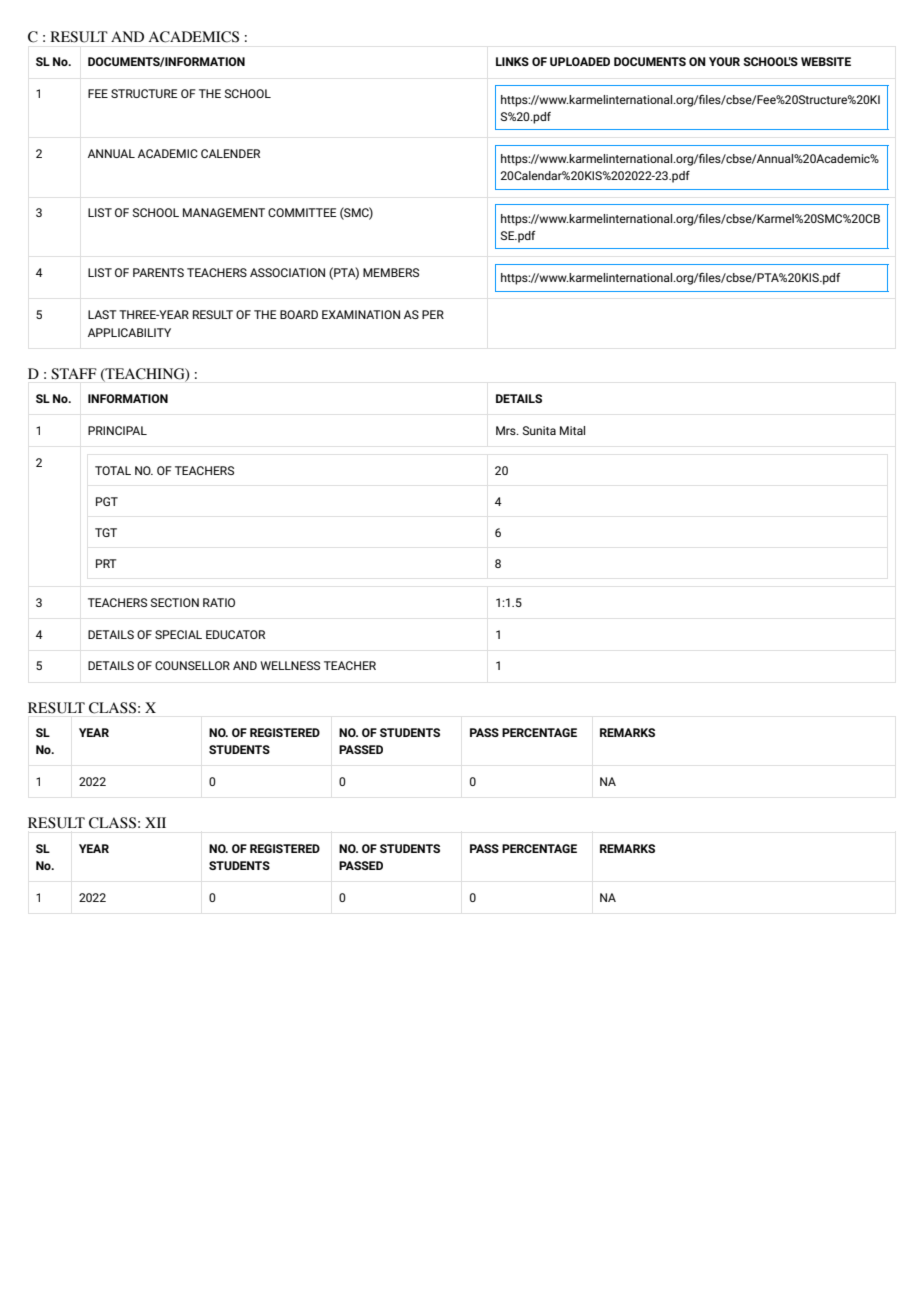 This document has height=1308, width=924. What do you see at coordinates (219, 602) in the document?
I see `RATIO` at bounding box center [219, 602].
